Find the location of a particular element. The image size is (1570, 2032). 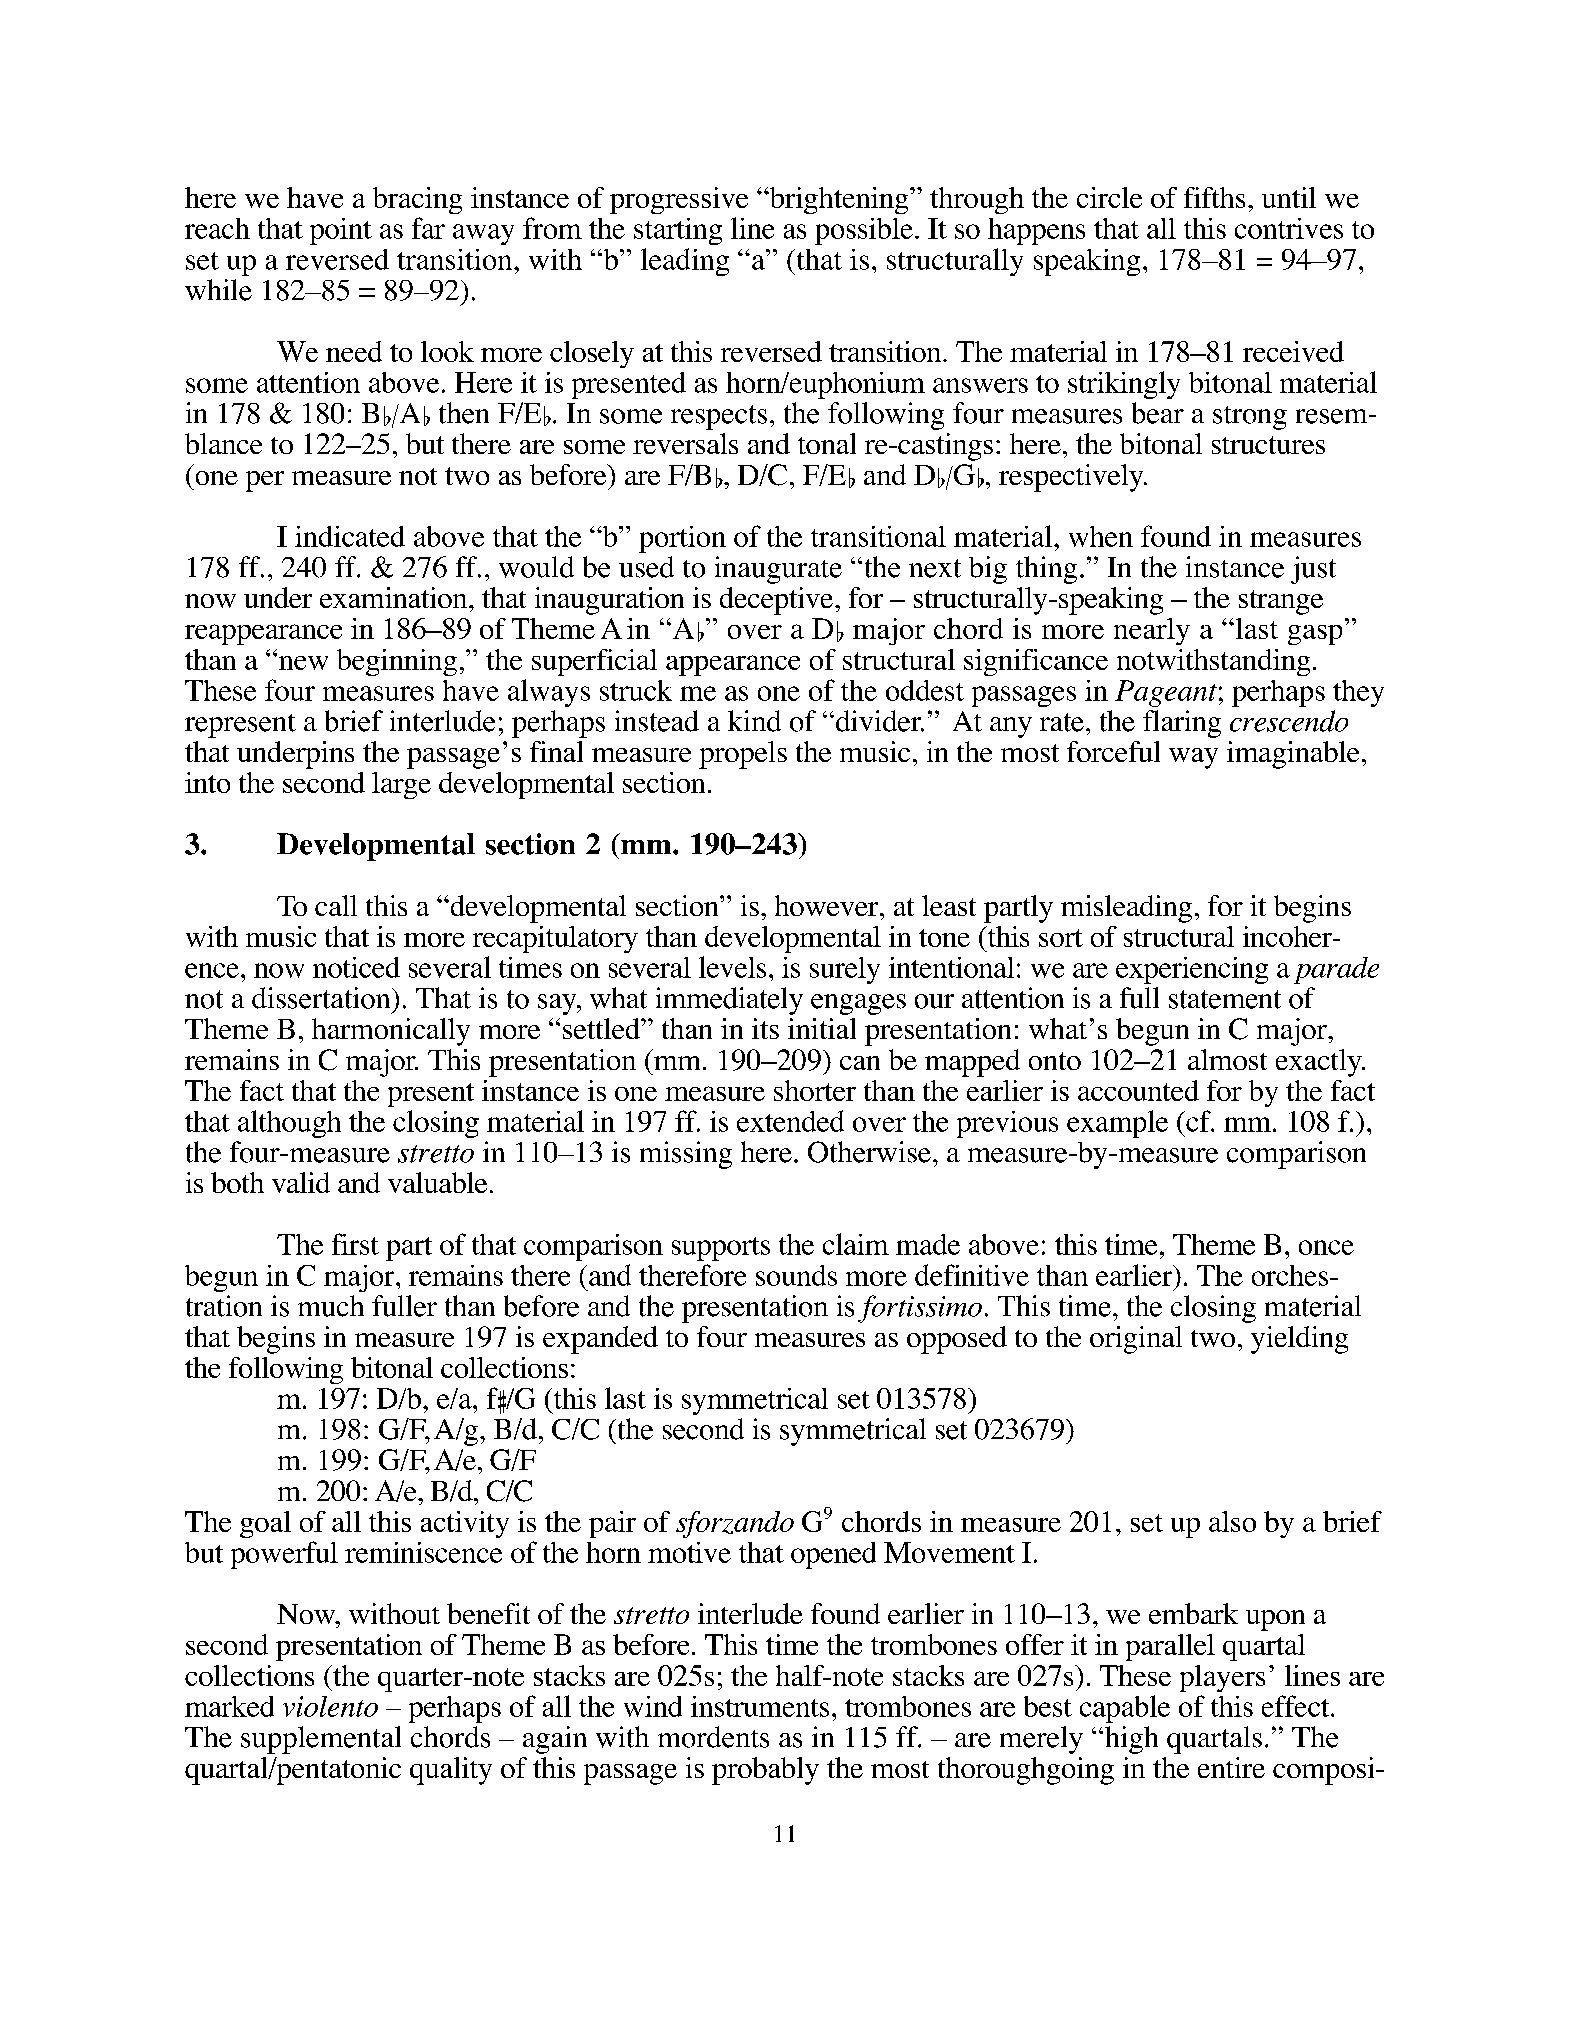

entire is located at coordinates (1231, 1767).
